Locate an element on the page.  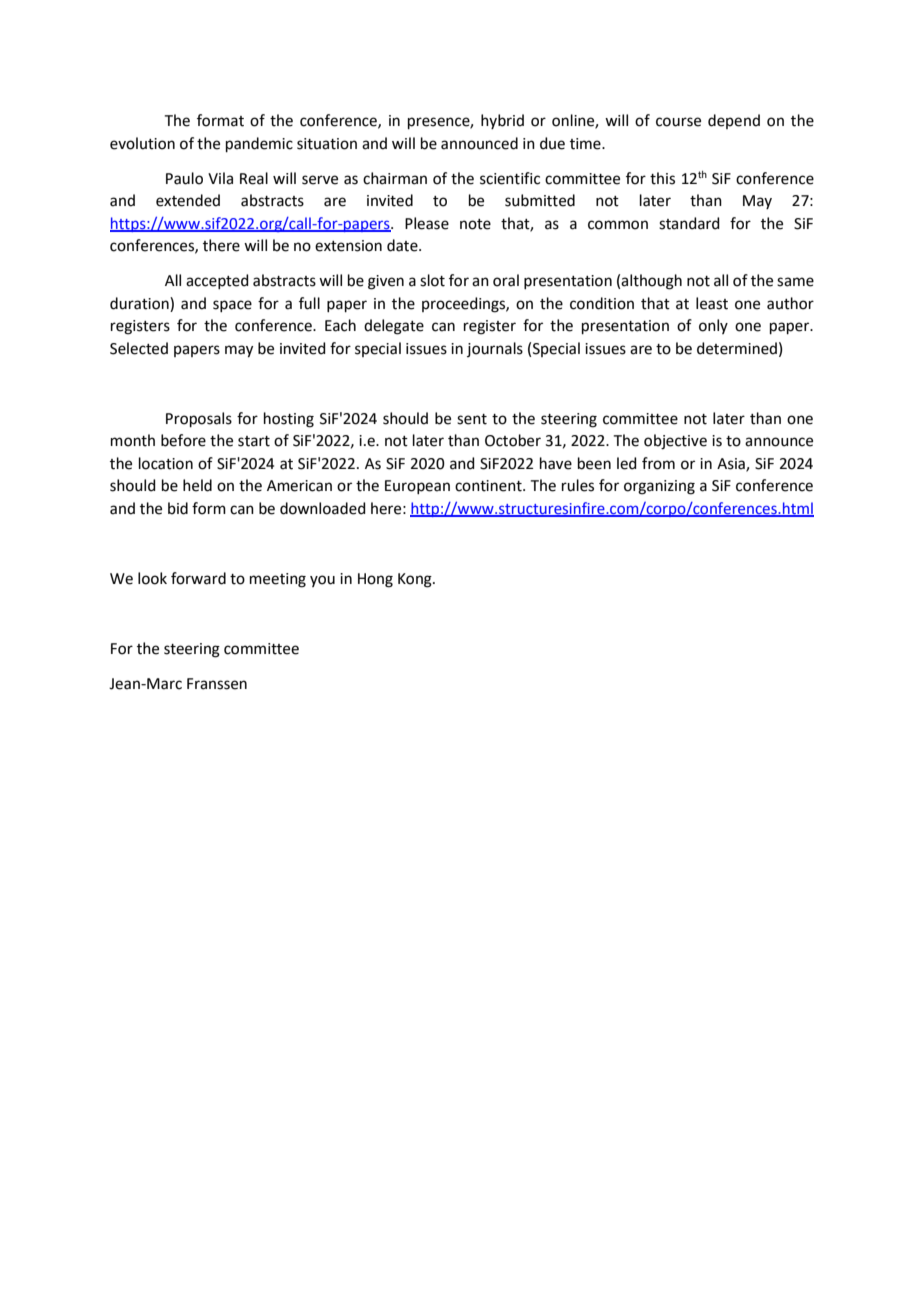
depend is located at coordinates (734, 121).
